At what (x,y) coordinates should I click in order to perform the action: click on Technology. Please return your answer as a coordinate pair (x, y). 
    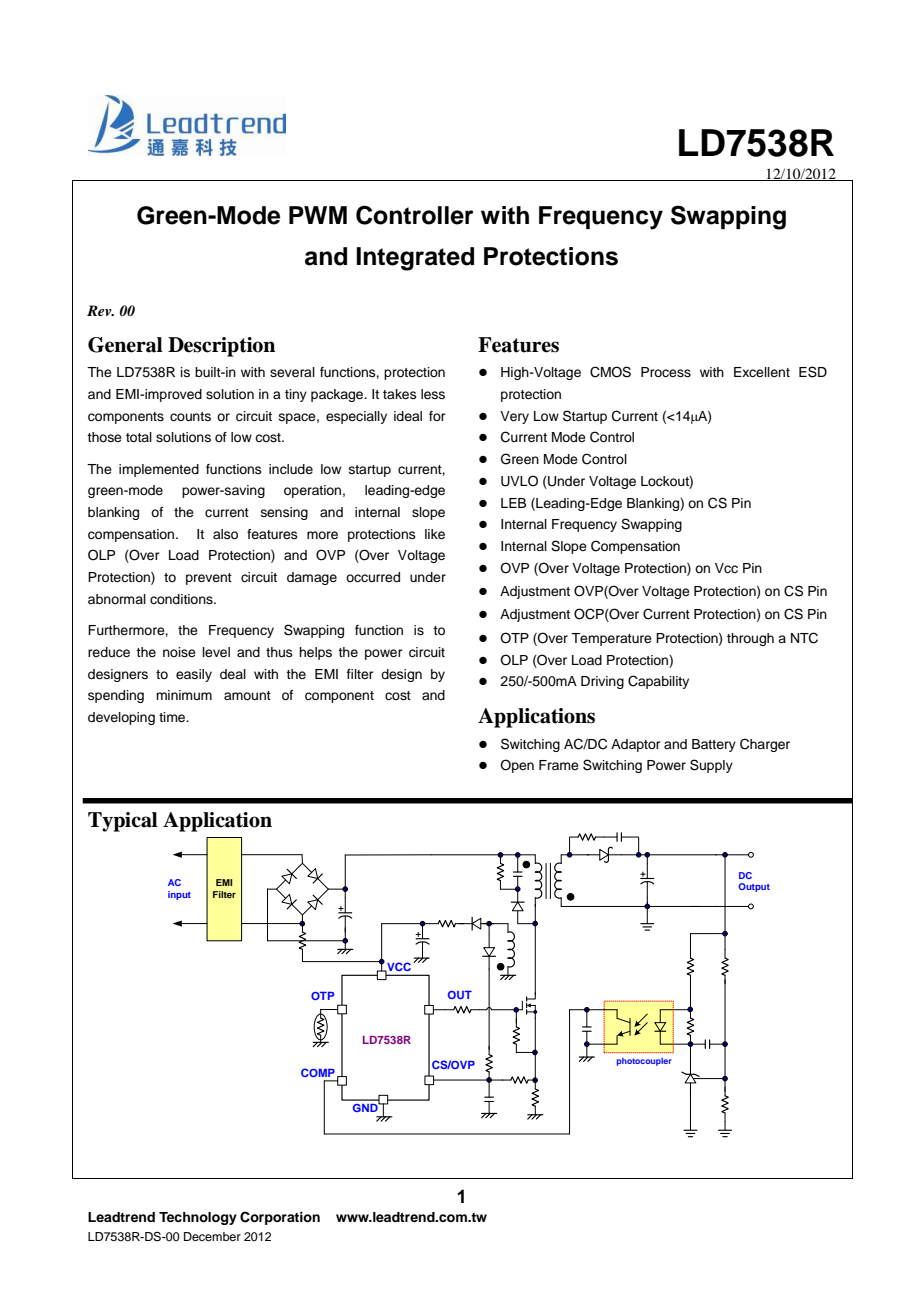
    Looking at the image, I should click on (198, 1218).
